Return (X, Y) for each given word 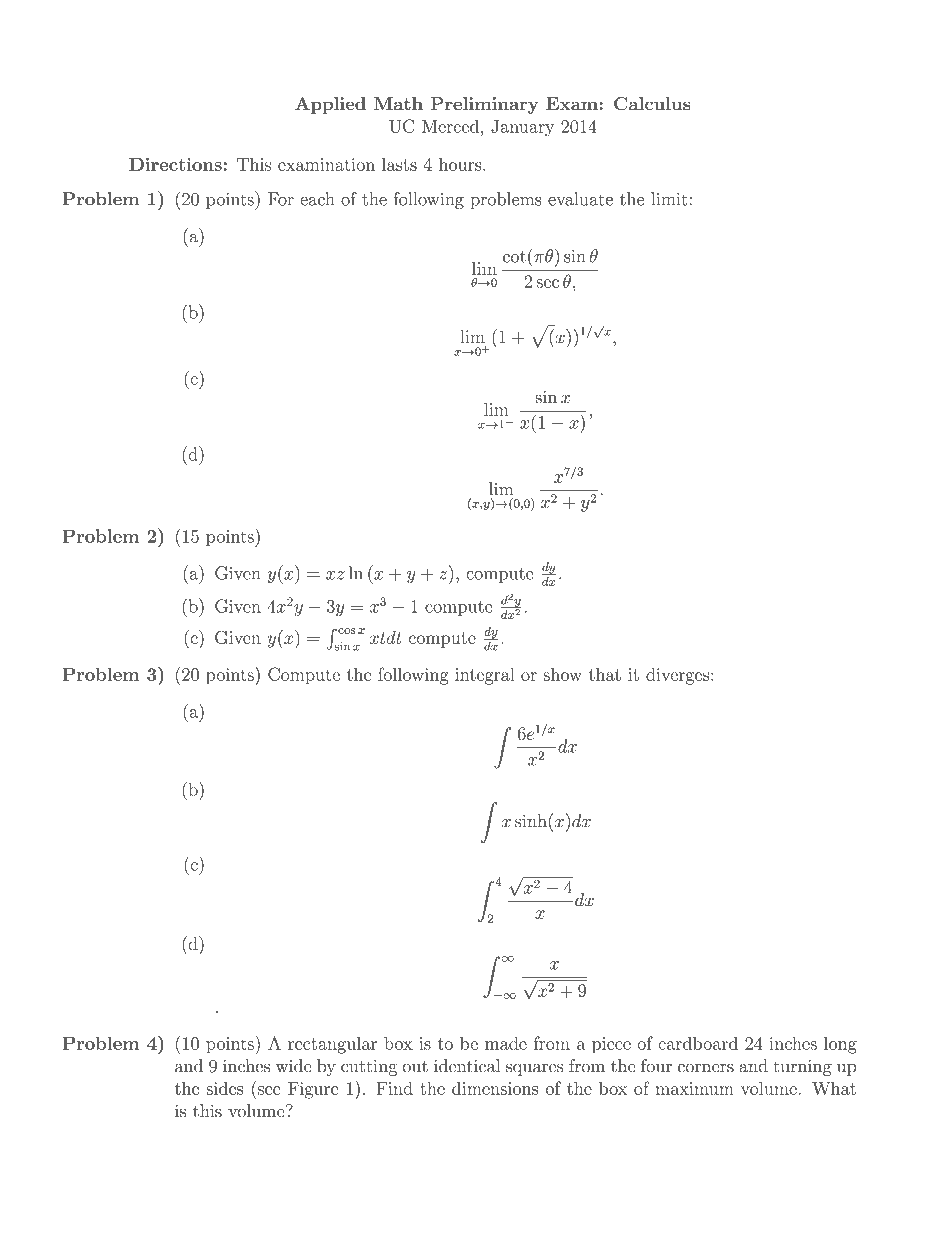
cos (346, 631)
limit (669, 199)
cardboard (698, 1043)
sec (547, 283)
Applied (330, 105)
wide (294, 1066)
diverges (678, 676)
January (522, 128)
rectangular (332, 1045)
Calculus (652, 104)
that (605, 674)
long (840, 1045)
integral (485, 676)
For (281, 199)
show (562, 674)
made (506, 1043)
